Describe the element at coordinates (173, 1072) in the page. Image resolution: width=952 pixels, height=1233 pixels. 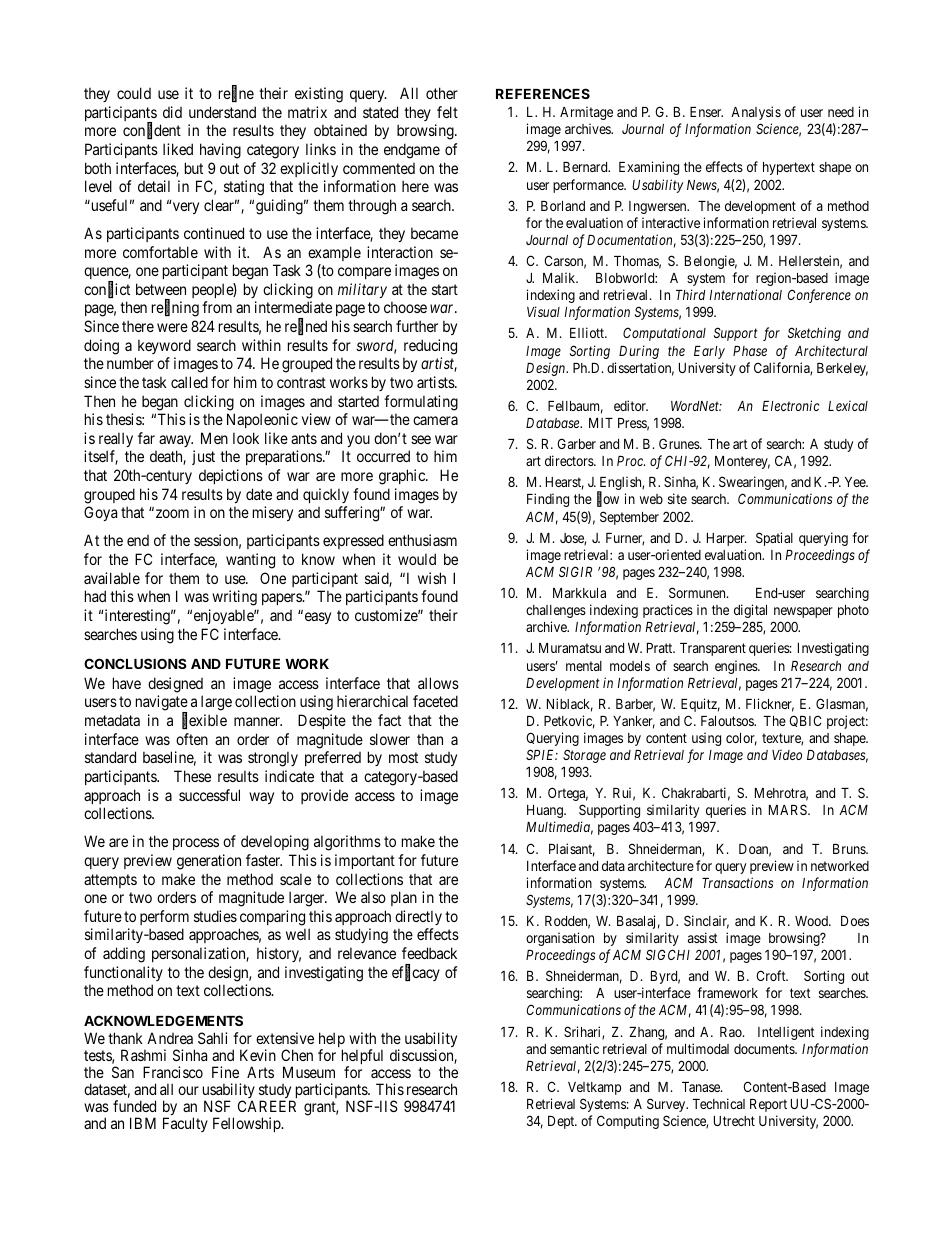
I see `Francisco` at that location.
